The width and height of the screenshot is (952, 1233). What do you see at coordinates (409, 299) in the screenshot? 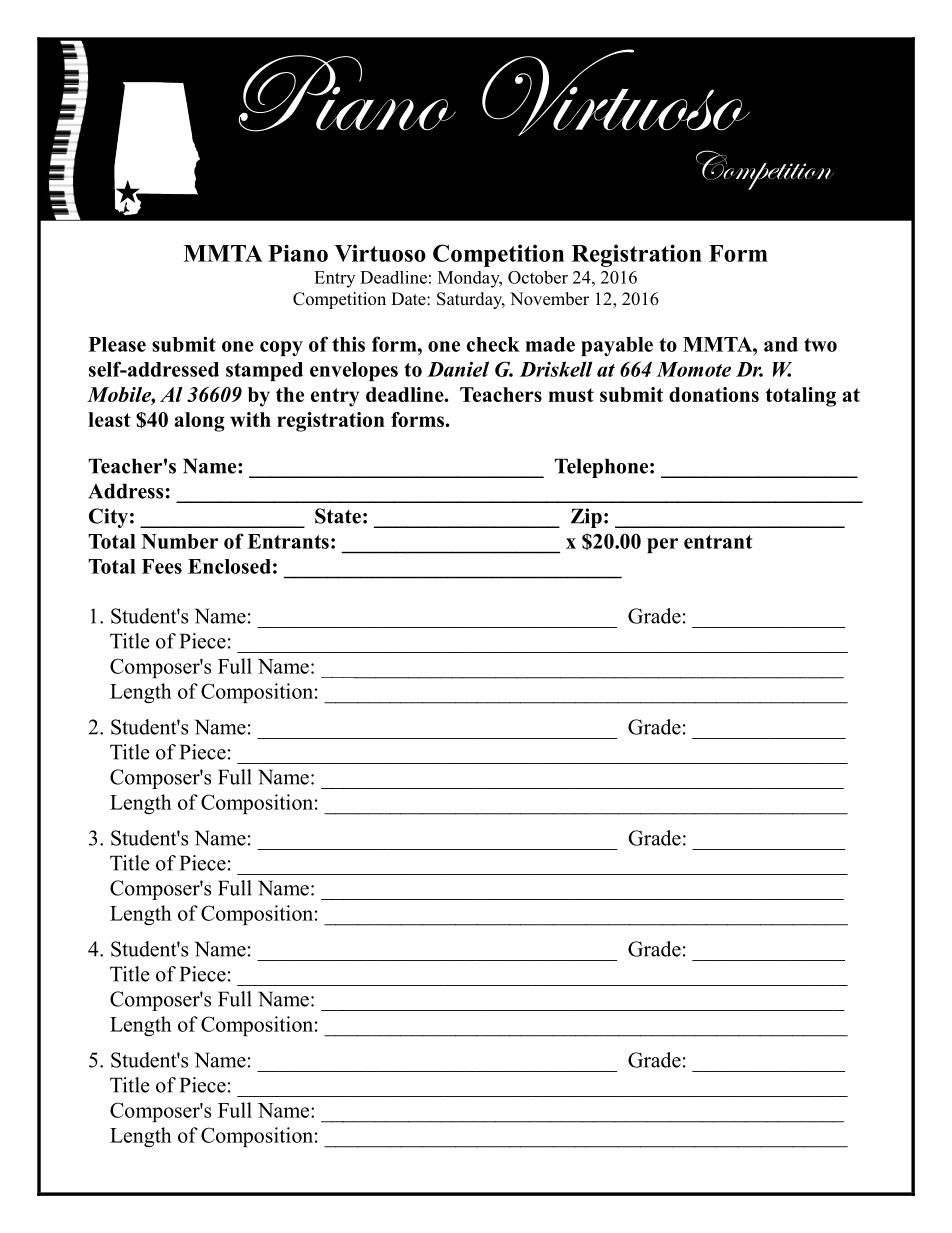
I see `Date` at bounding box center [409, 299].
